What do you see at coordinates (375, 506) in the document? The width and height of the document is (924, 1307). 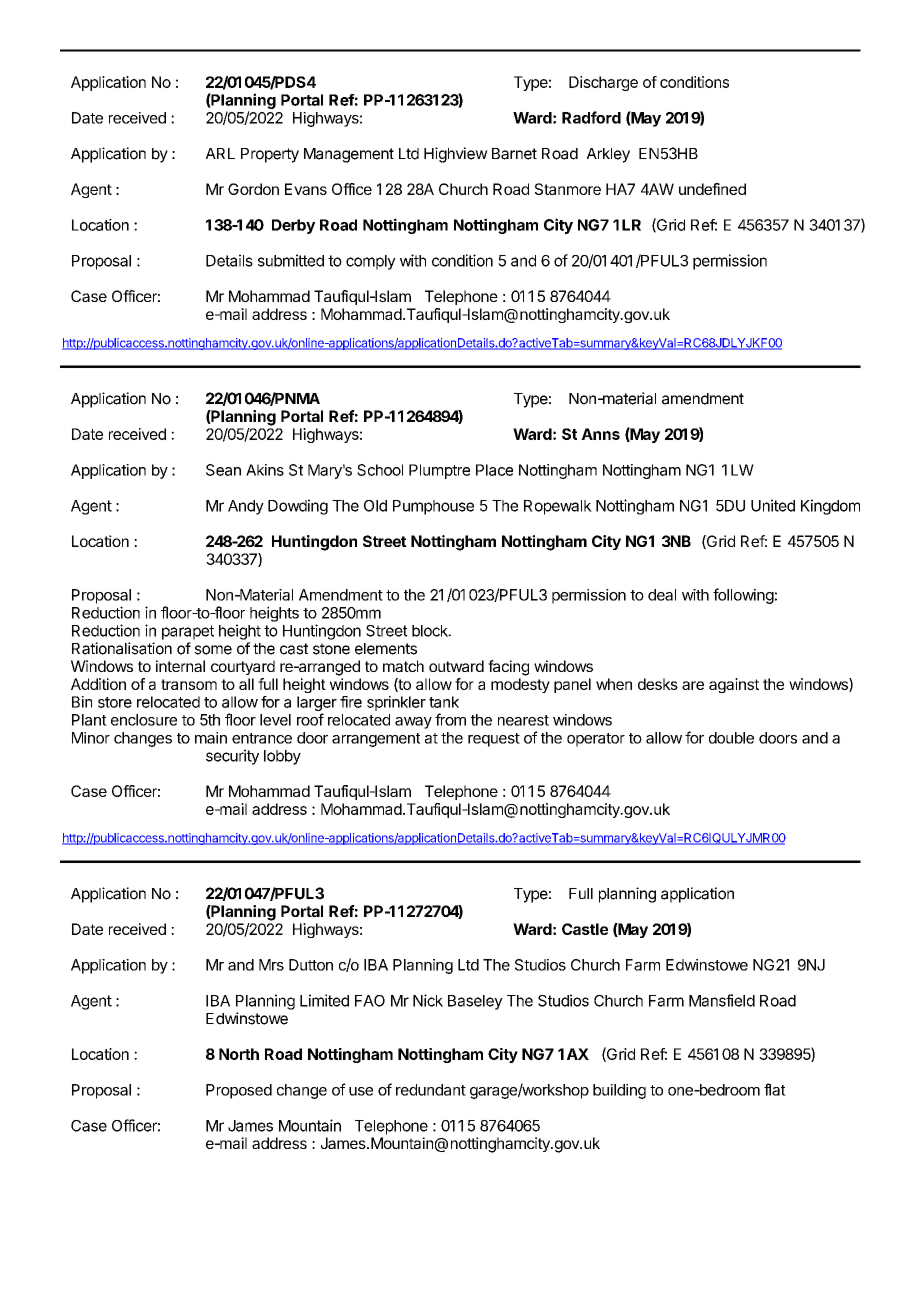 I see `Old` at bounding box center [375, 506].
